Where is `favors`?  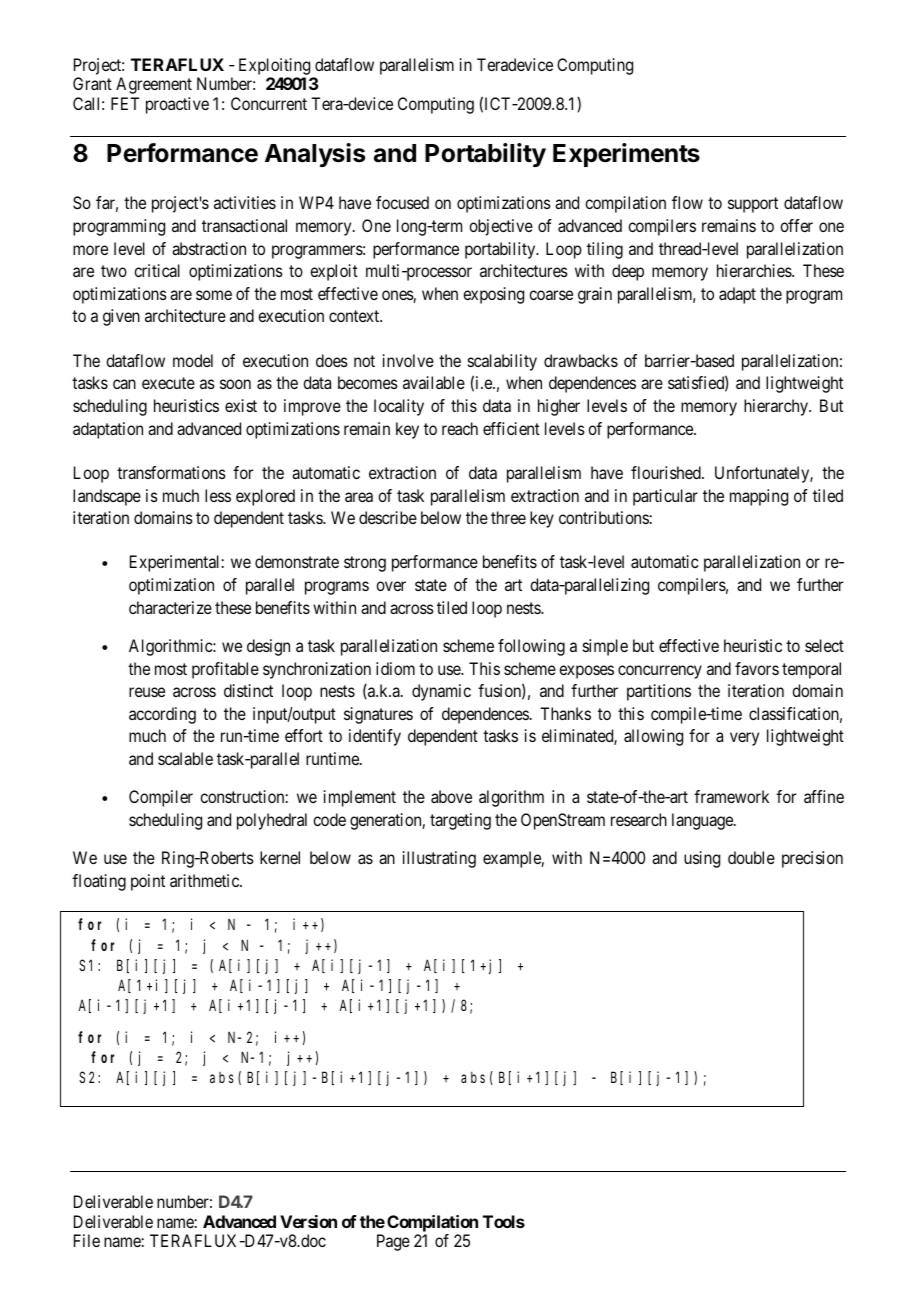
favors is located at coordinates (757, 668).
